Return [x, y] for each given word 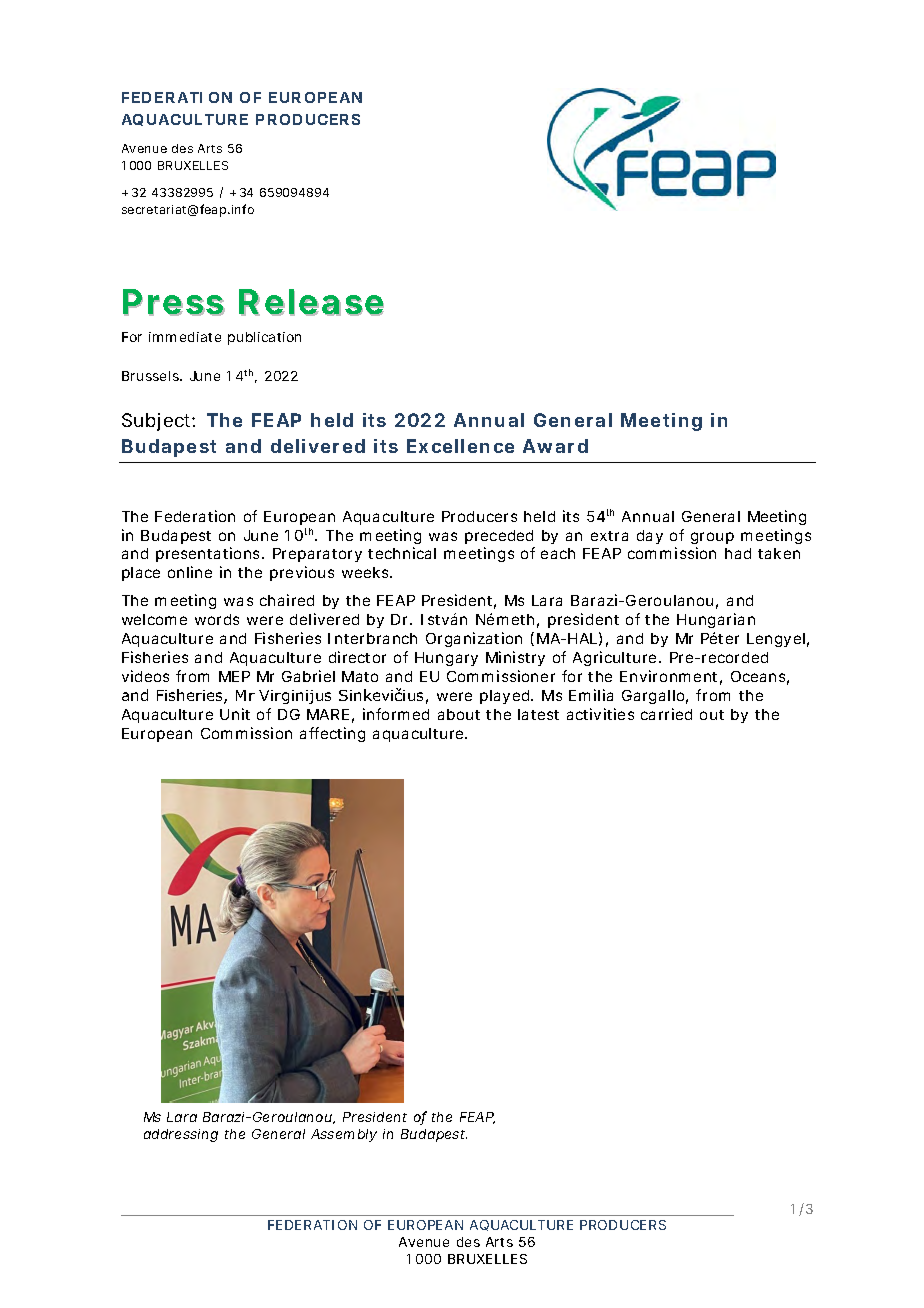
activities [600, 714]
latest [538, 714]
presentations [209, 554]
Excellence [460, 446]
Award [555, 446]
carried [666, 714]
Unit [235, 714]
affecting [332, 734]
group [712, 538]
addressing [181, 1135]
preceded [499, 537]
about [459, 714]
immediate [185, 337]
